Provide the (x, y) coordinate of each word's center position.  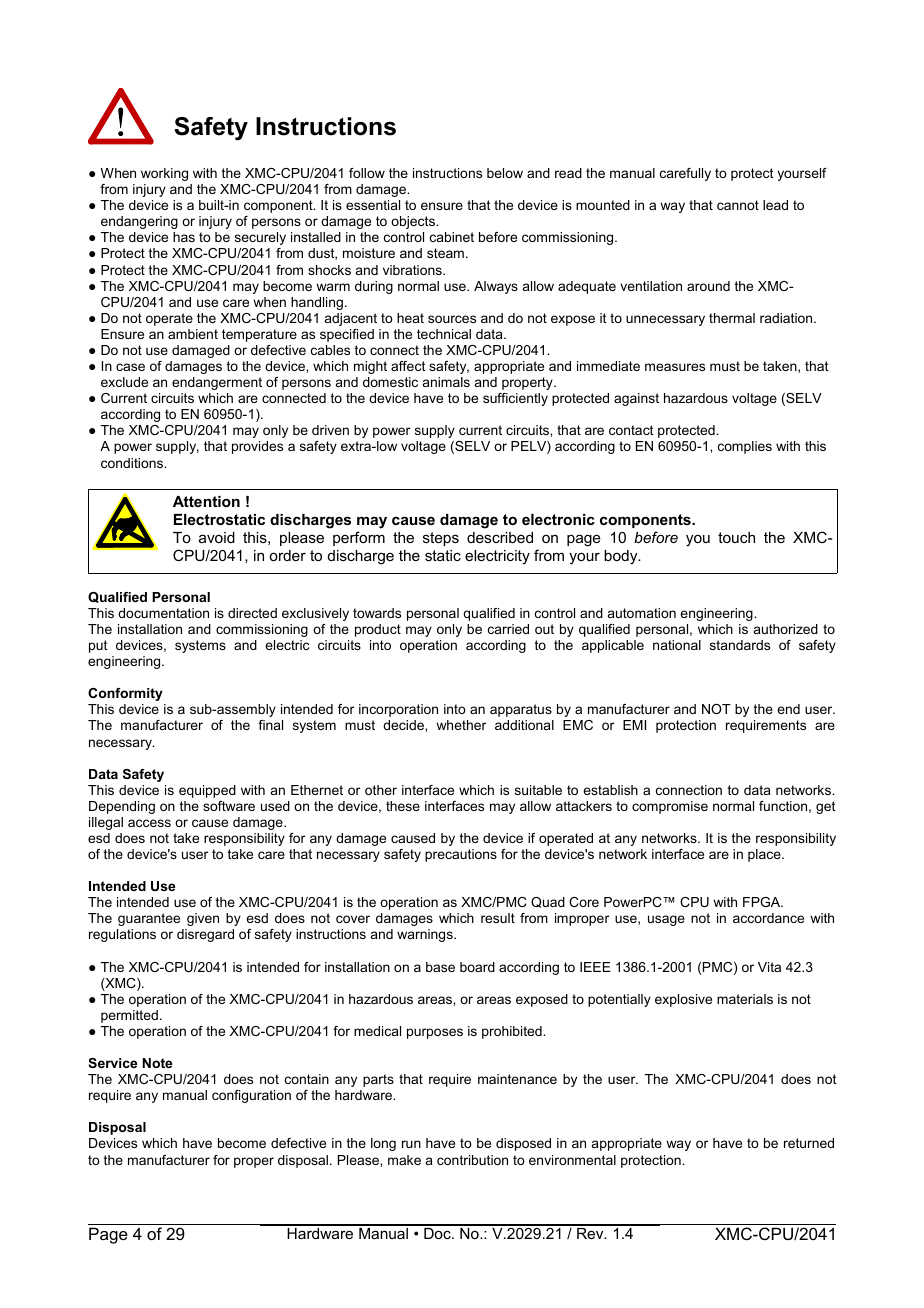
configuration (251, 1096)
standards (740, 645)
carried (508, 629)
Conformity (125, 694)
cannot (738, 205)
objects (414, 222)
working (164, 174)
